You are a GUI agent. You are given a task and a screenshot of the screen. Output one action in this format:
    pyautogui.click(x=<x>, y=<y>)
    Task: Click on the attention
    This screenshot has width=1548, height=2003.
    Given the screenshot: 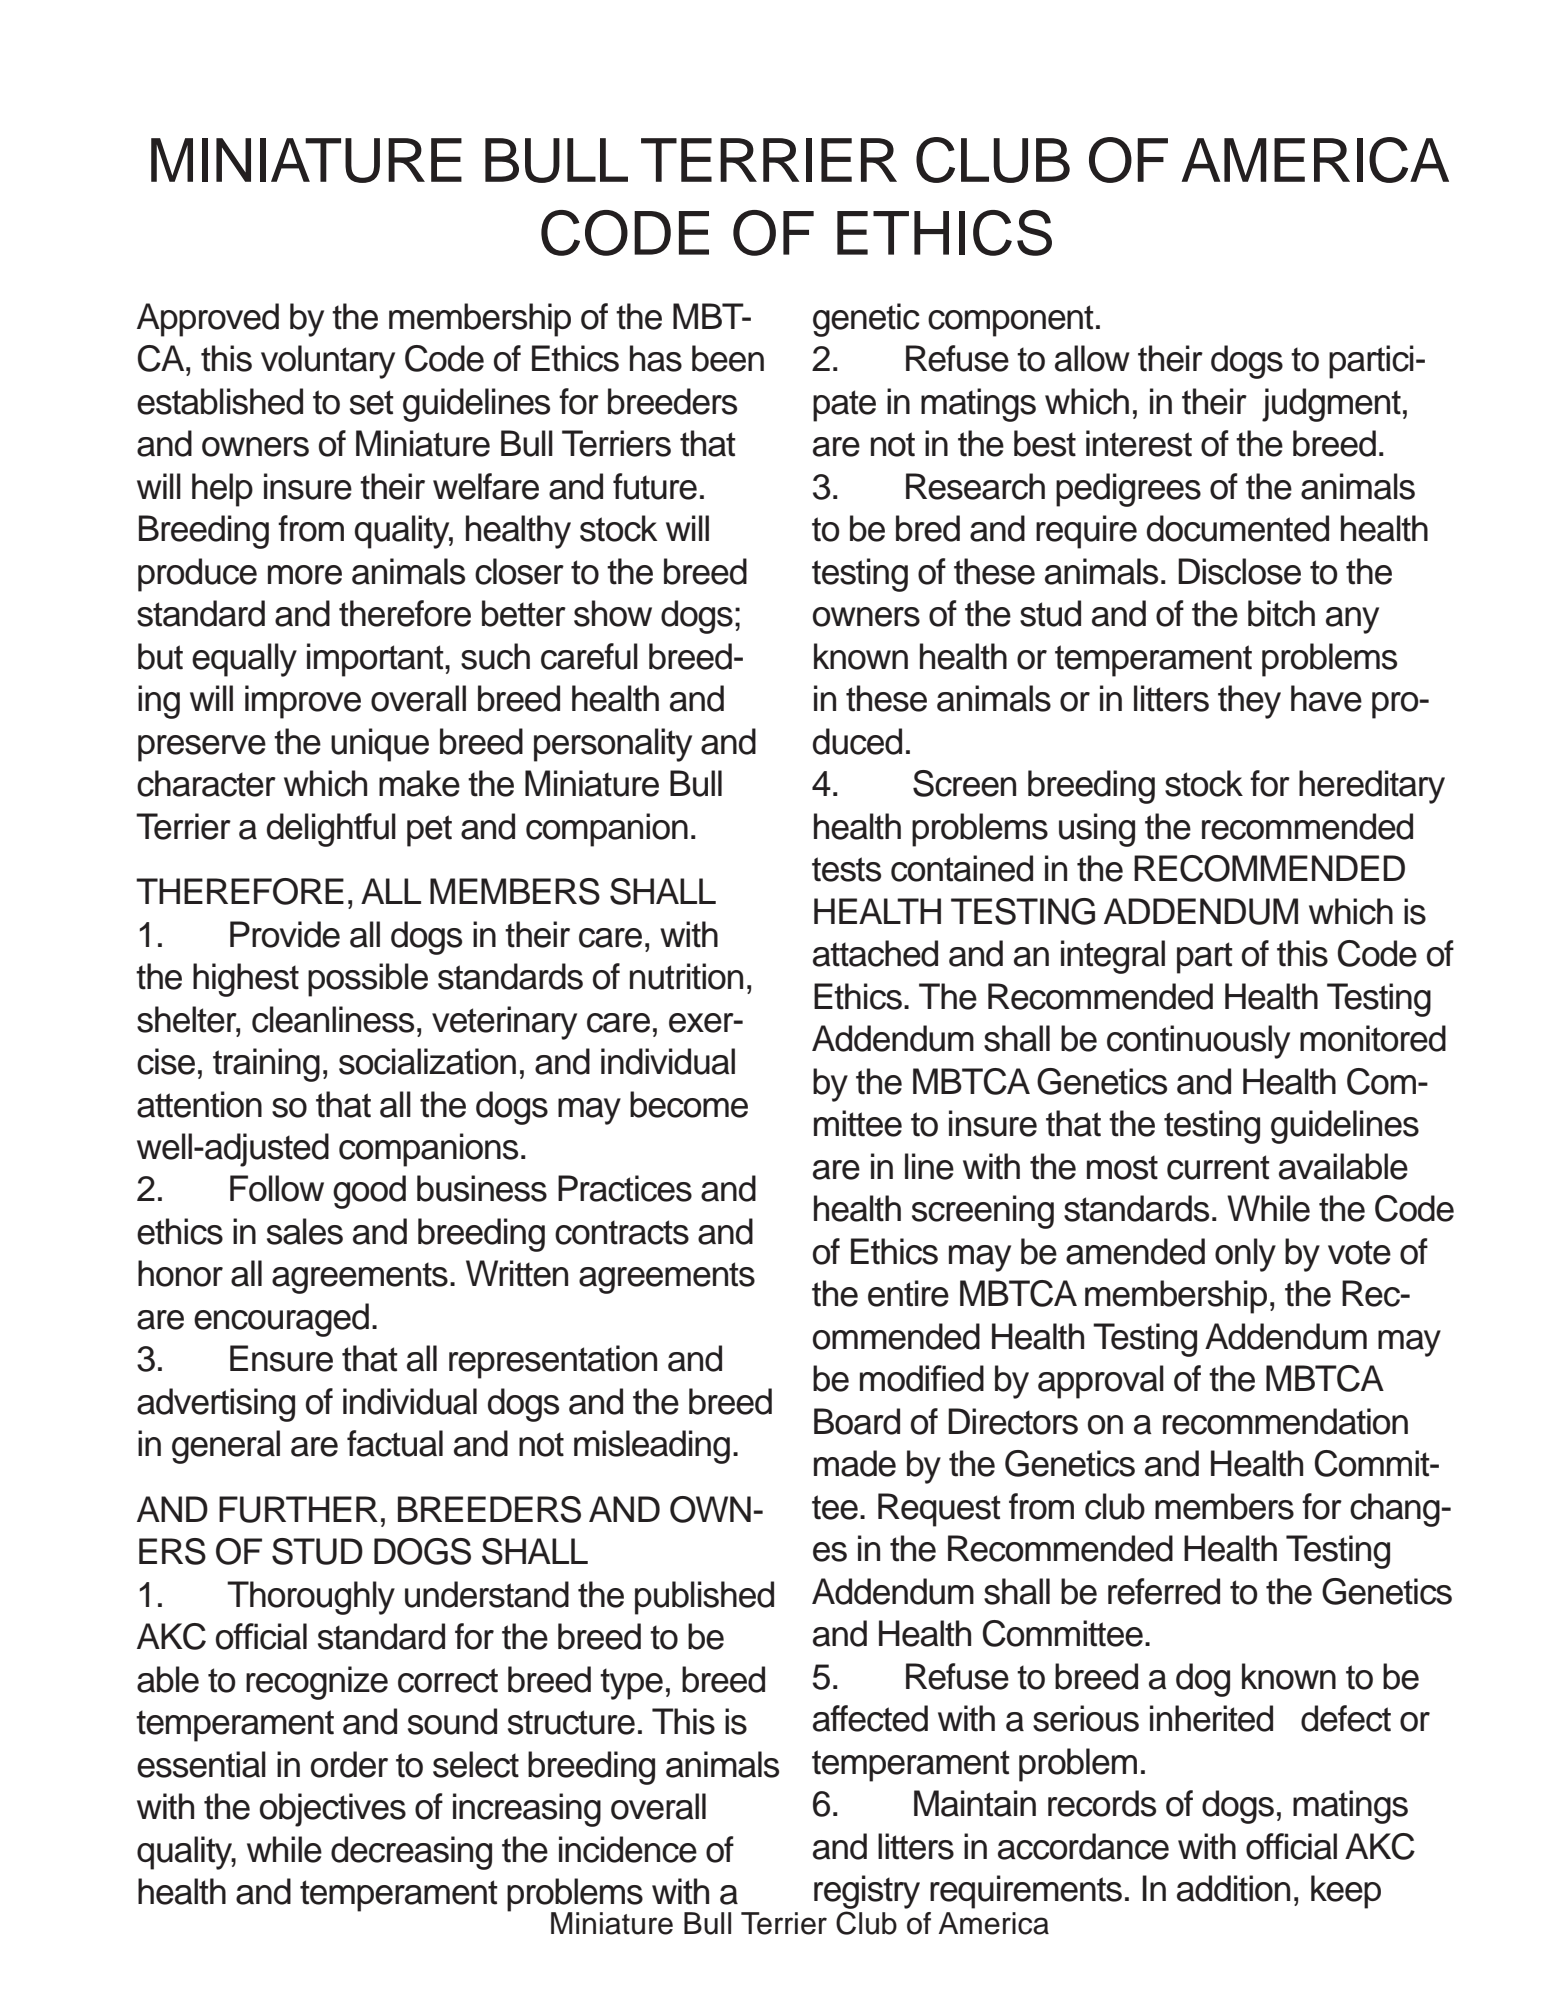 What is the action you would take?
    pyautogui.click(x=199, y=1104)
